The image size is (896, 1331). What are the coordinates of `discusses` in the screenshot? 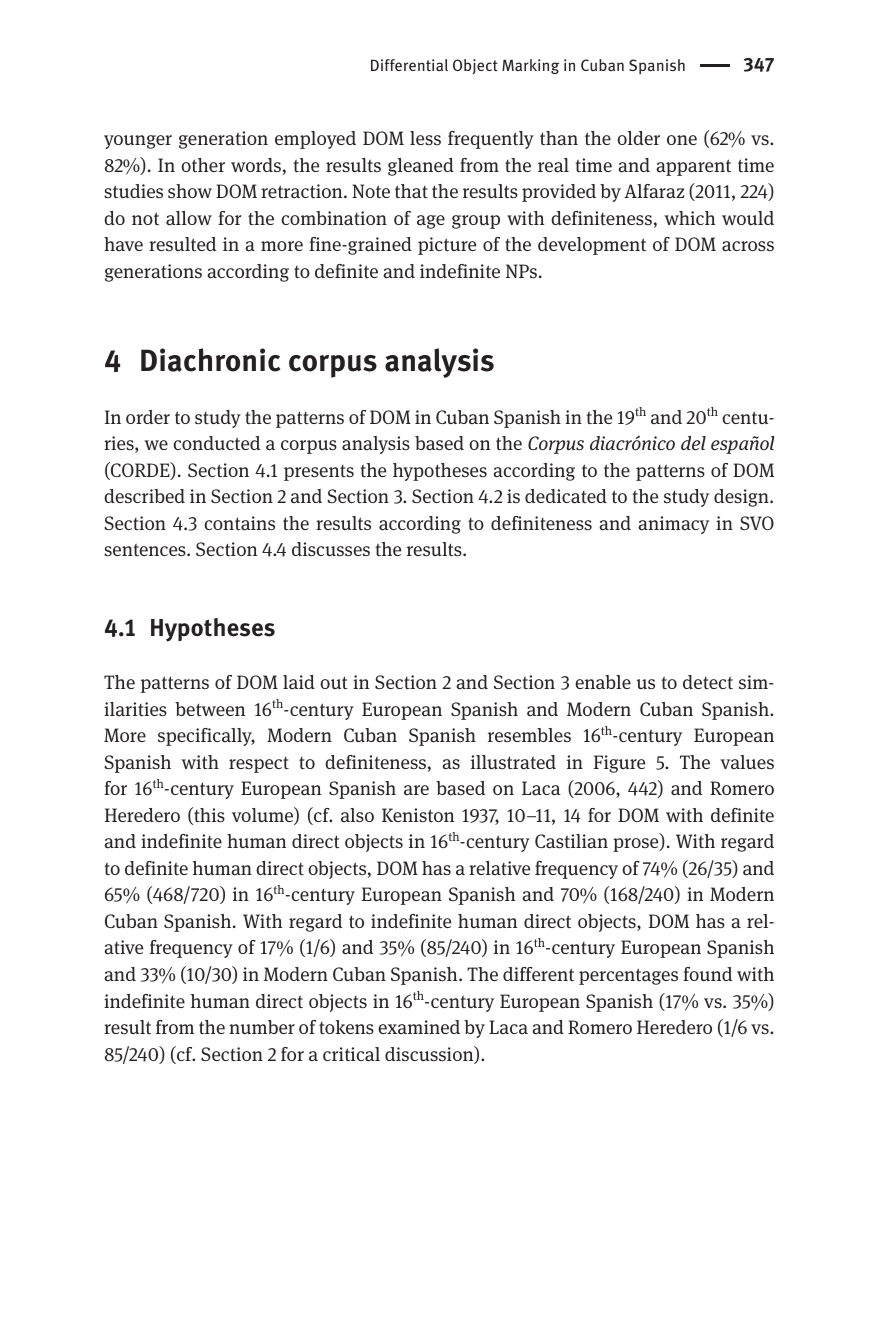 It's located at (331, 549).
